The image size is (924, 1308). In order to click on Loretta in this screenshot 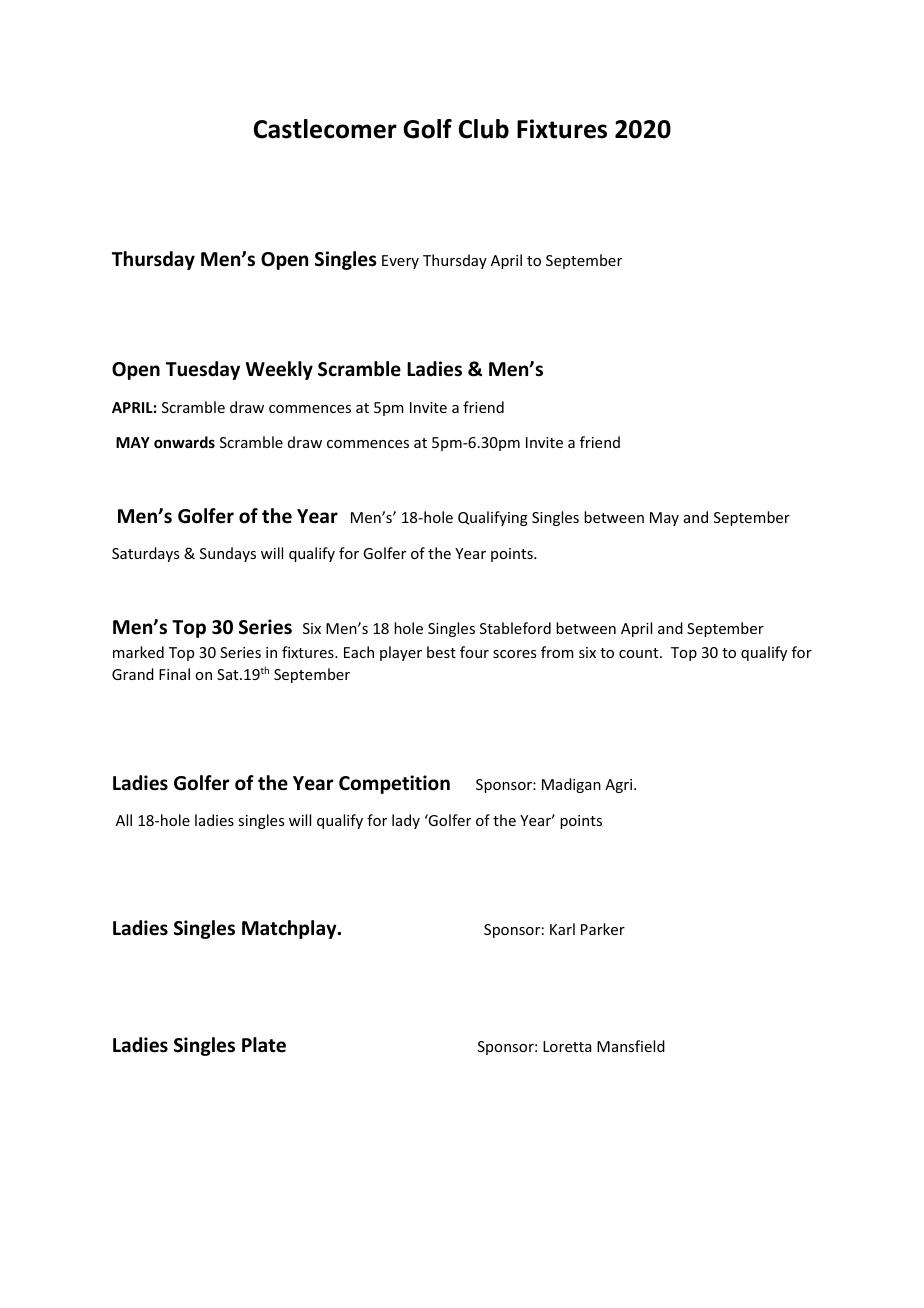, I will do `click(567, 1046)`.
